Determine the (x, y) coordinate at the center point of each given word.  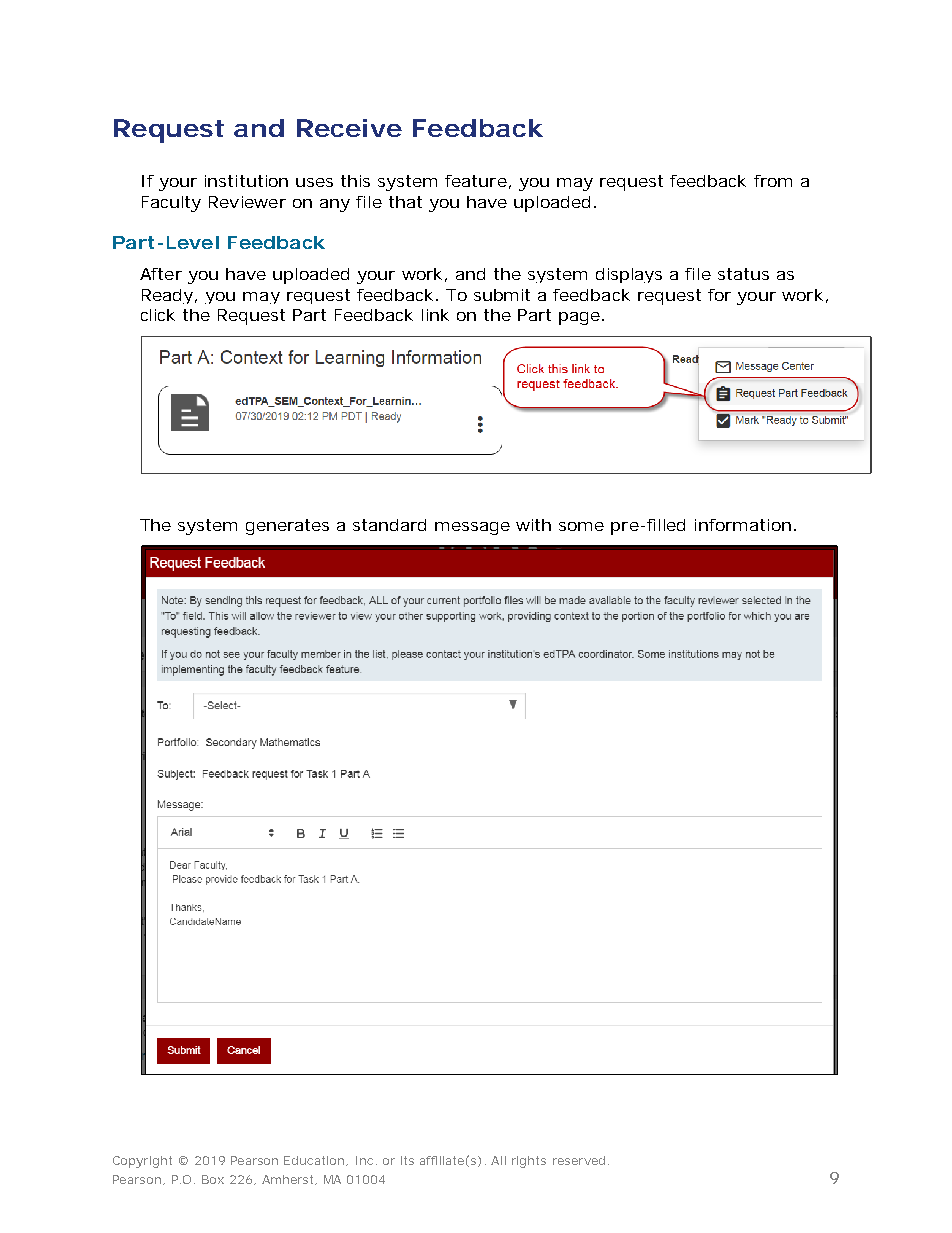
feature (476, 181)
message (472, 528)
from (773, 181)
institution (246, 181)
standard (389, 525)
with (533, 525)
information (743, 525)
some (581, 526)
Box (213, 1179)
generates (287, 527)
